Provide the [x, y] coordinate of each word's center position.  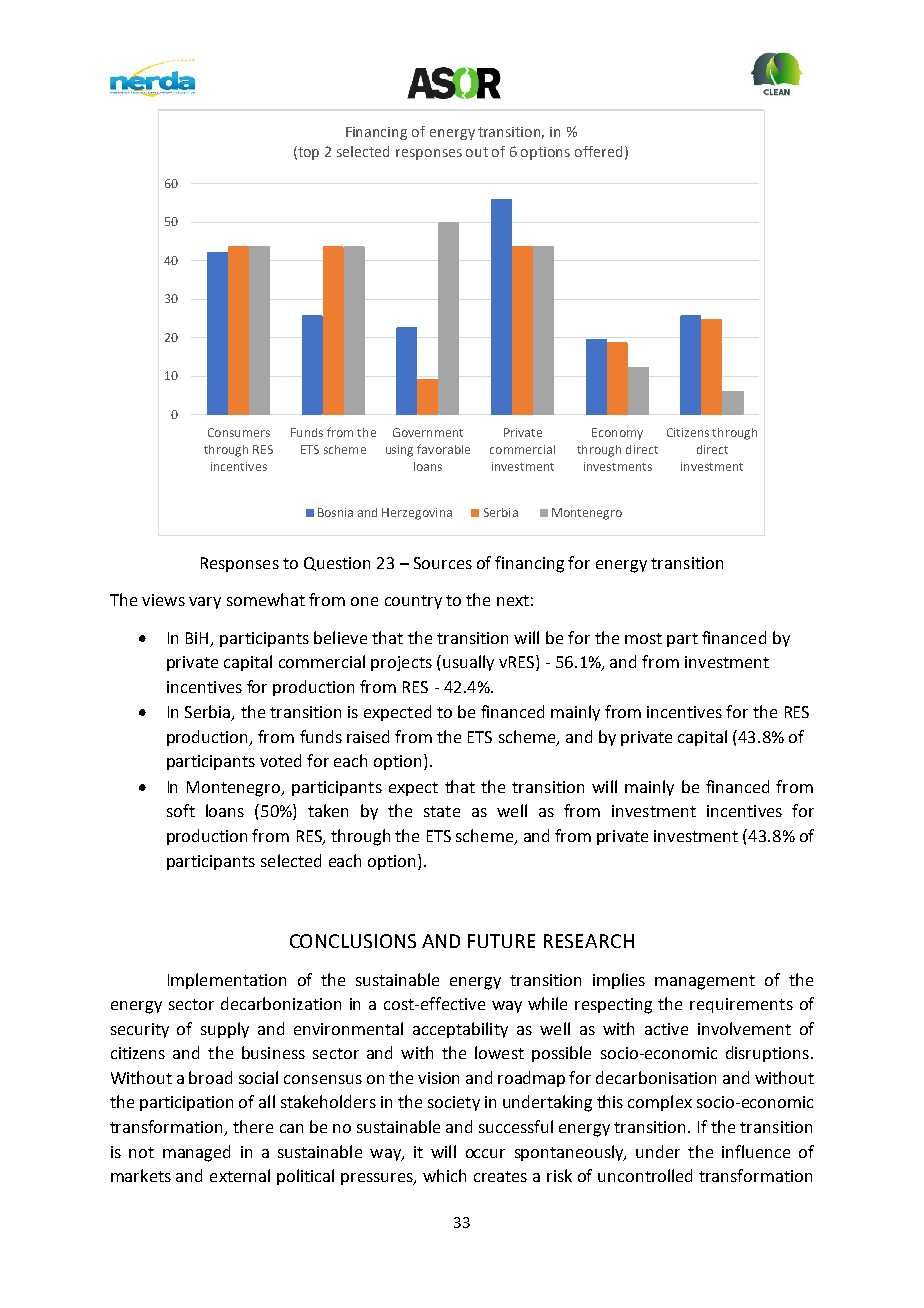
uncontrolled [645, 1175]
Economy [617, 434]
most [643, 638]
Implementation [227, 981]
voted [280, 760]
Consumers [239, 432]
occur [485, 1153]
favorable [443, 449]
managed [196, 1153]
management [705, 982]
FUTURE [501, 941]
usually [468, 663]
